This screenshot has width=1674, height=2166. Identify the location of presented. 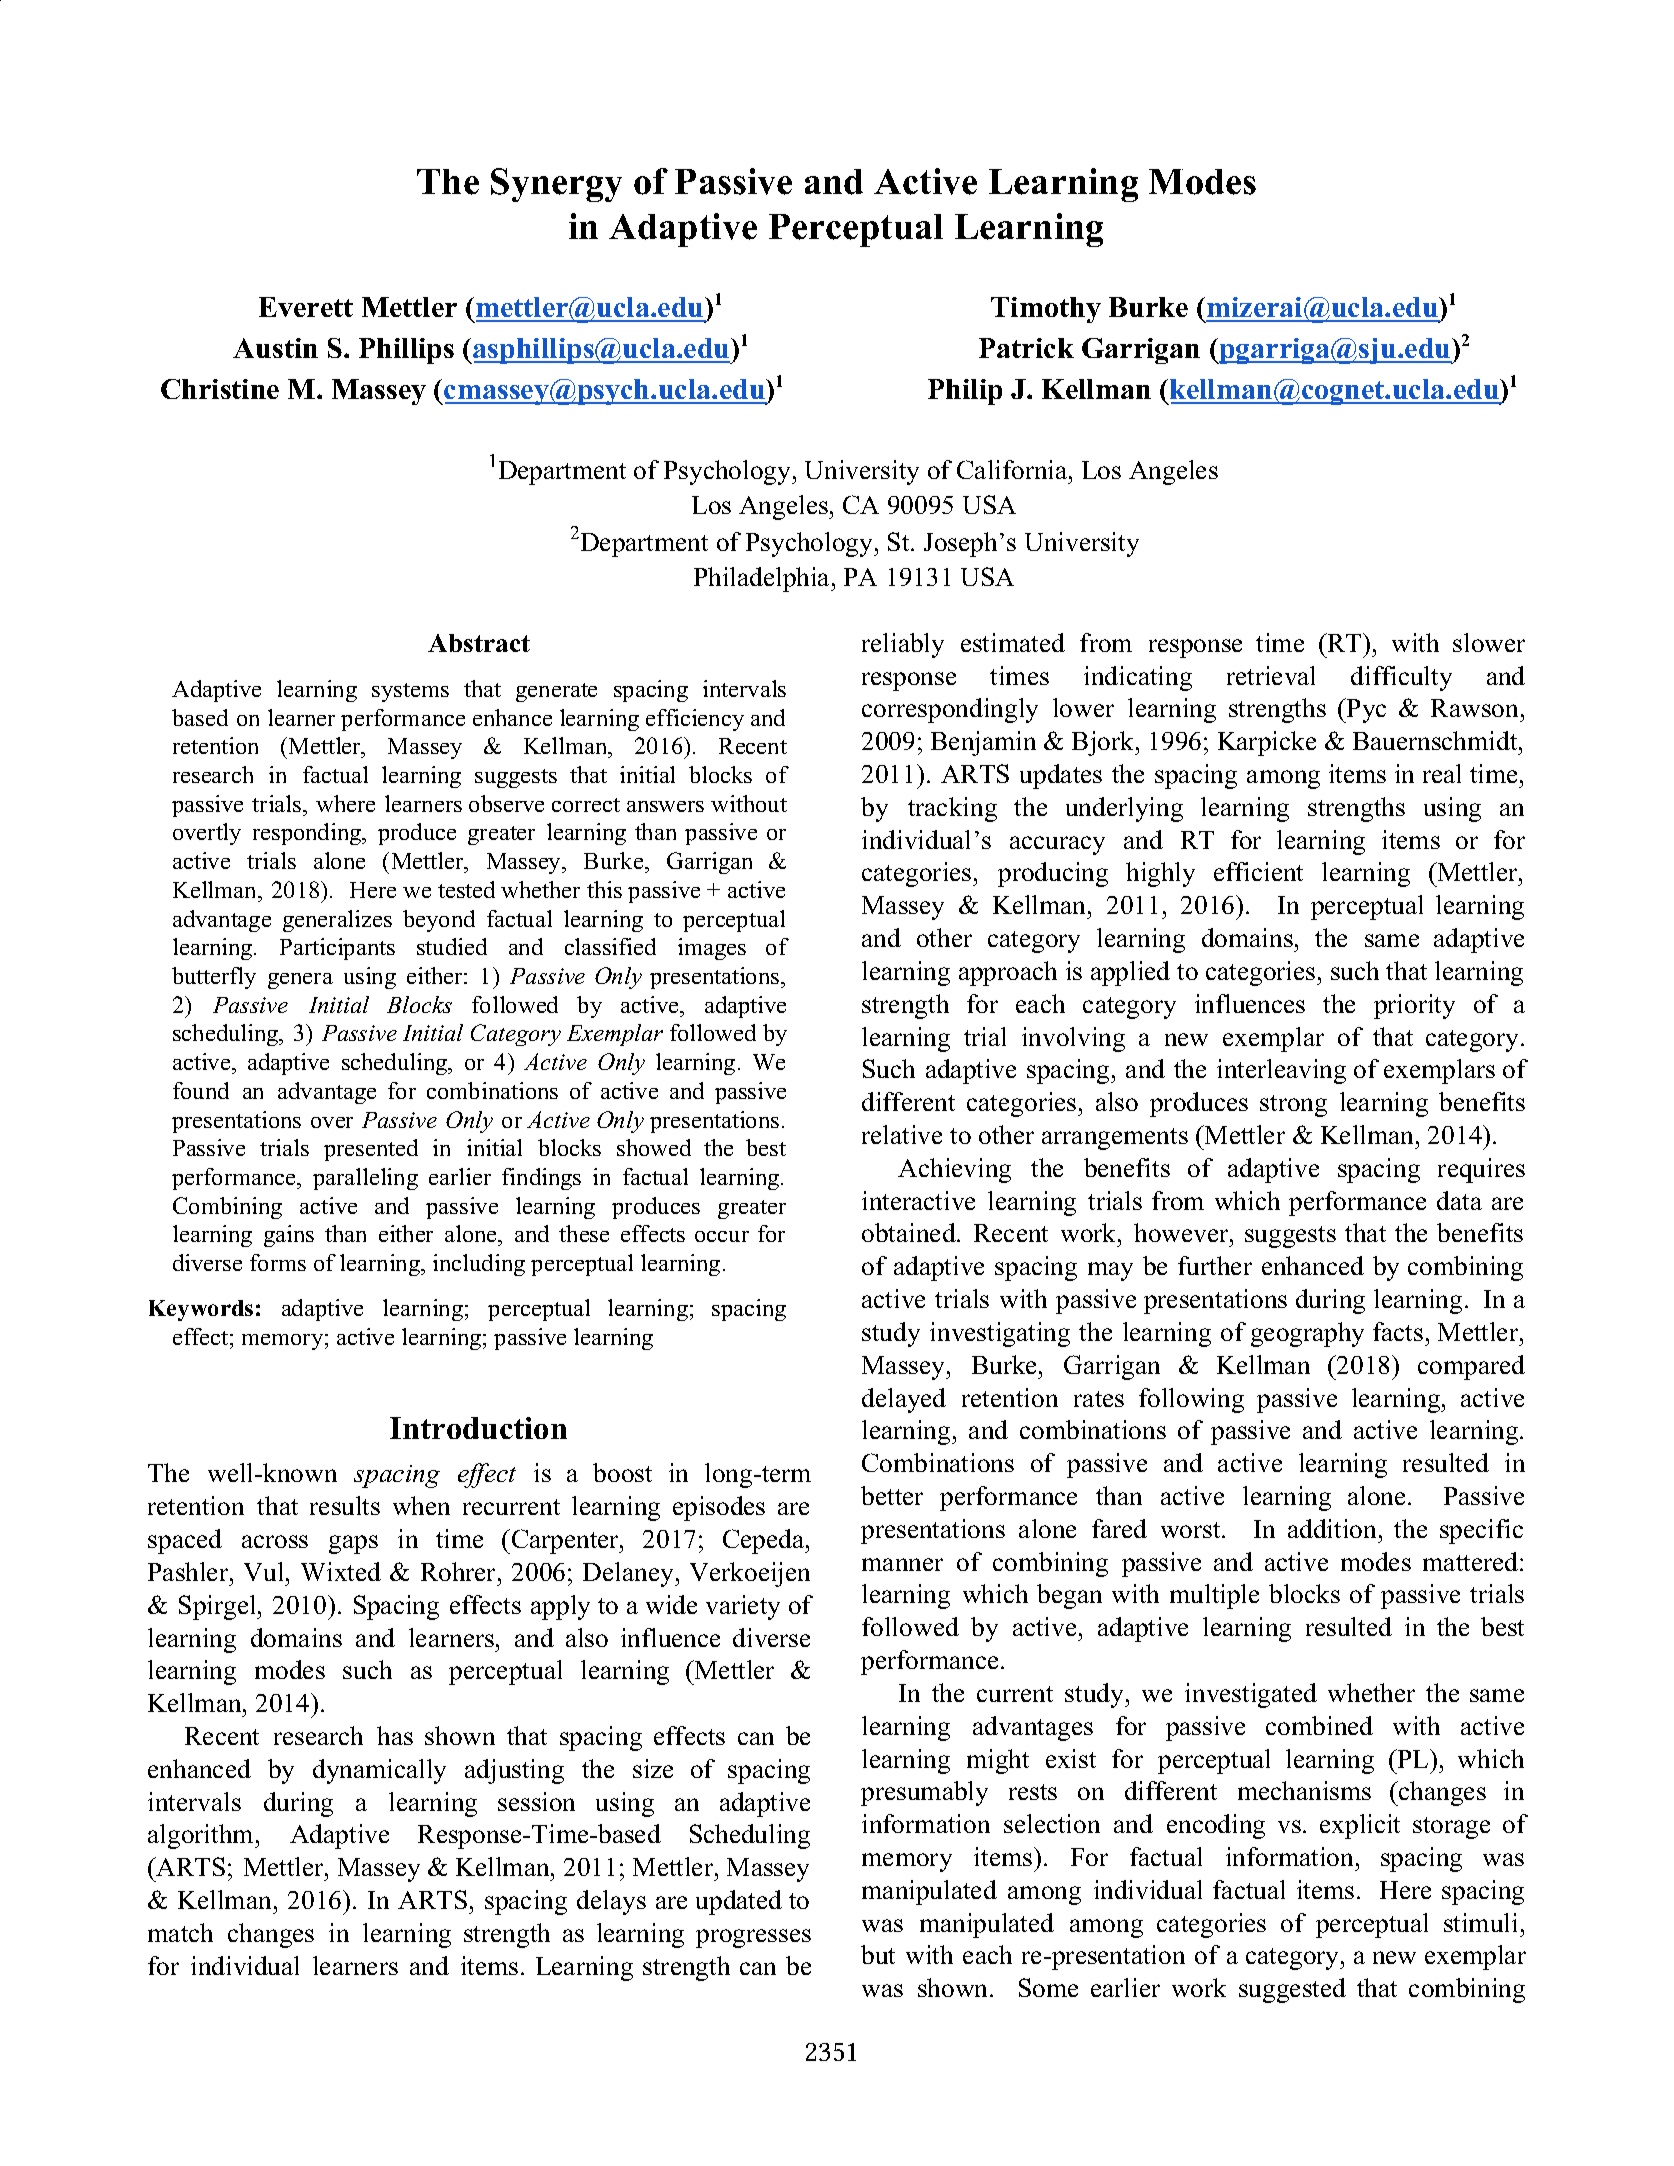
(371, 1150).
